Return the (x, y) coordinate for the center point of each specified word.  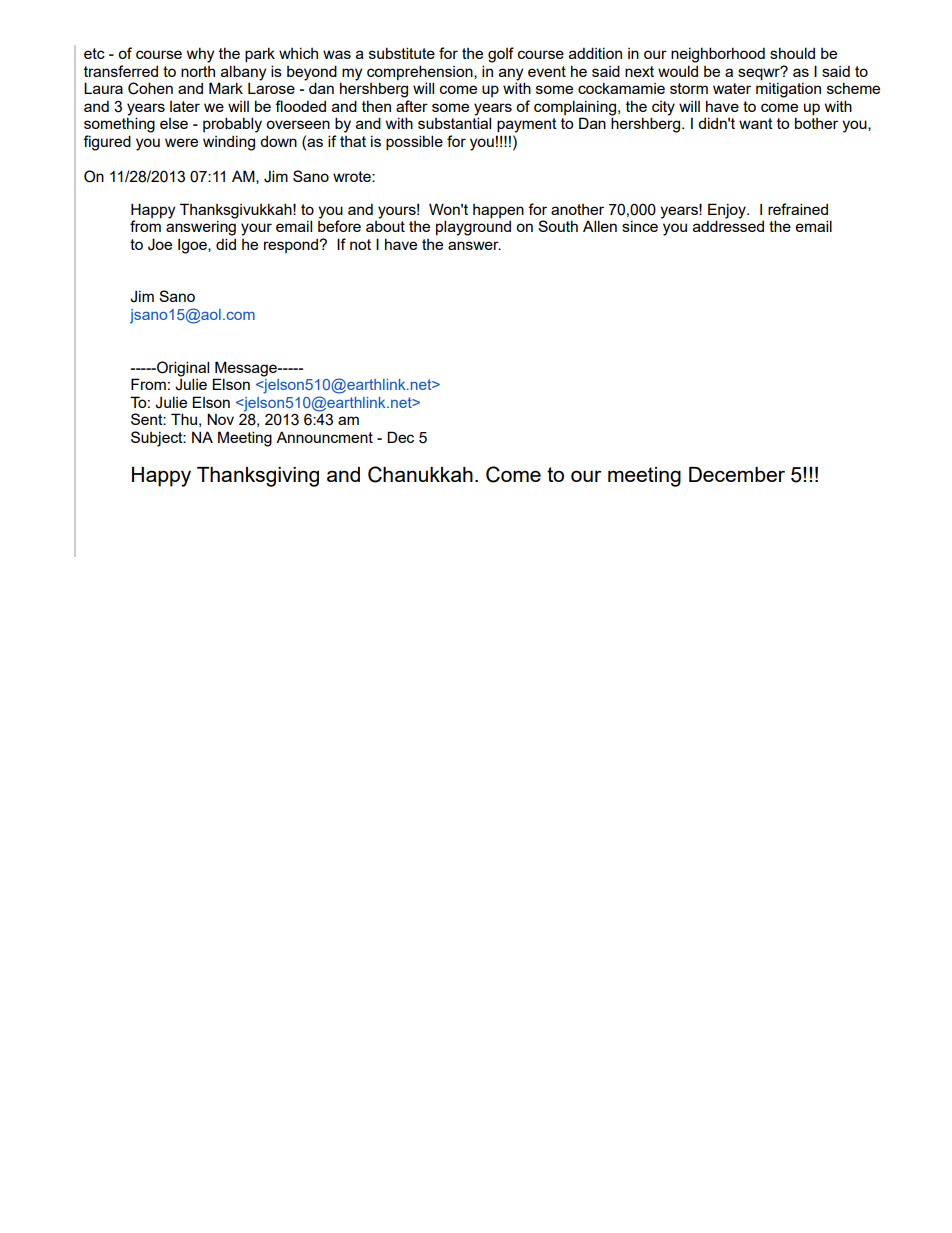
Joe (160, 244)
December (737, 474)
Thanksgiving (258, 477)
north (198, 71)
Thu (184, 419)
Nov (220, 419)
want (756, 123)
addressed (728, 225)
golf (501, 55)
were (181, 142)
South (558, 226)
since (640, 226)
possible (414, 142)
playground (473, 228)
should (792, 53)
